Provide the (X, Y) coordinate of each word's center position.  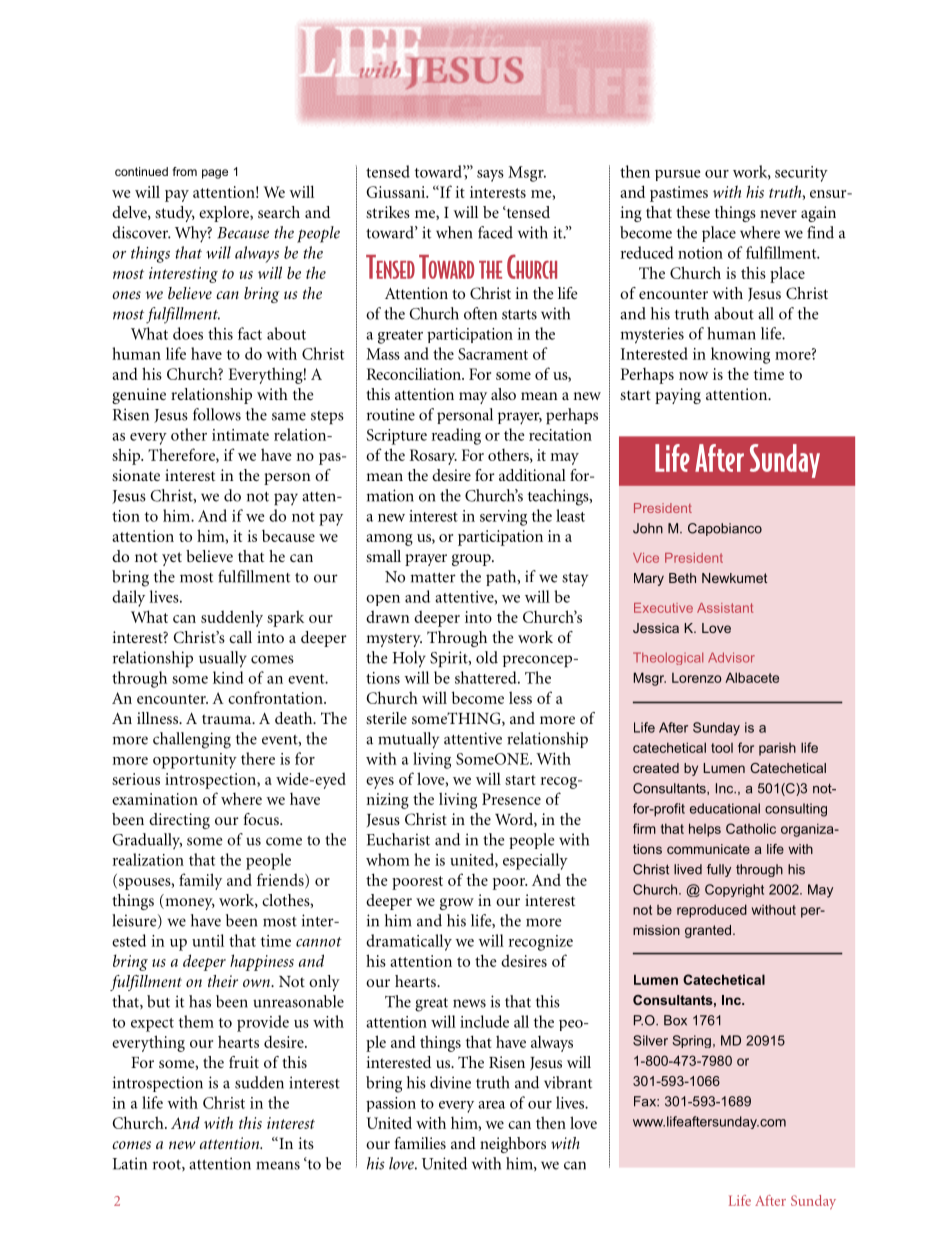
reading (456, 436)
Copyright (734, 890)
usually (223, 659)
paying (678, 396)
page (215, 174)
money (189, 904)
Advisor (731, 657)
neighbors (513, 1145)
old (487, 657)
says (490, 176)
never (778, 214)
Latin (130, 1163)
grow (457, 904)
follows (217, 414)
